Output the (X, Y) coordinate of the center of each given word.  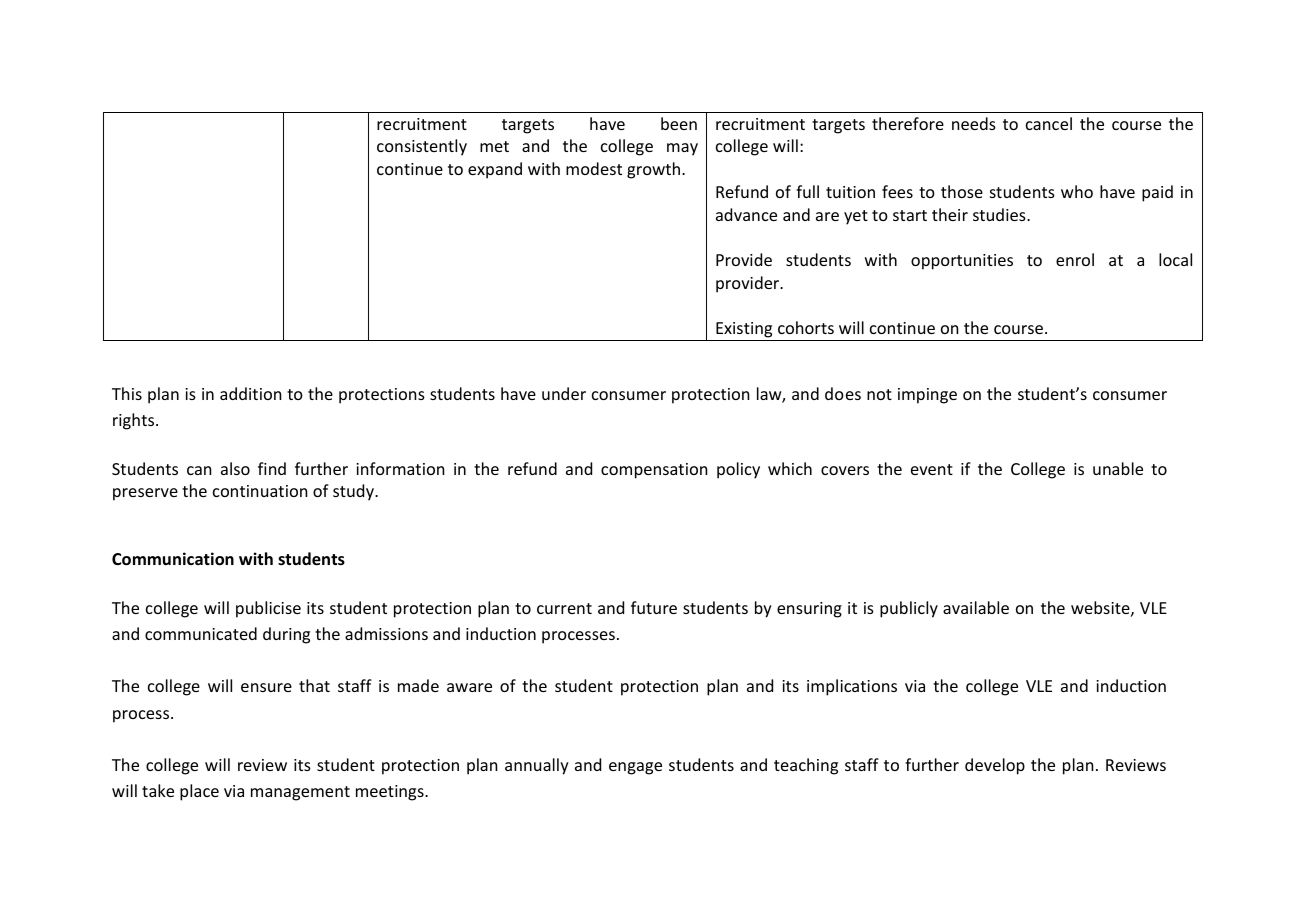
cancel (1049, 123)
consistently (422, 147)
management (300, 793)
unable (1118, 468)
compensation (654, 471)
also (235, 468)
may (682, 149)
